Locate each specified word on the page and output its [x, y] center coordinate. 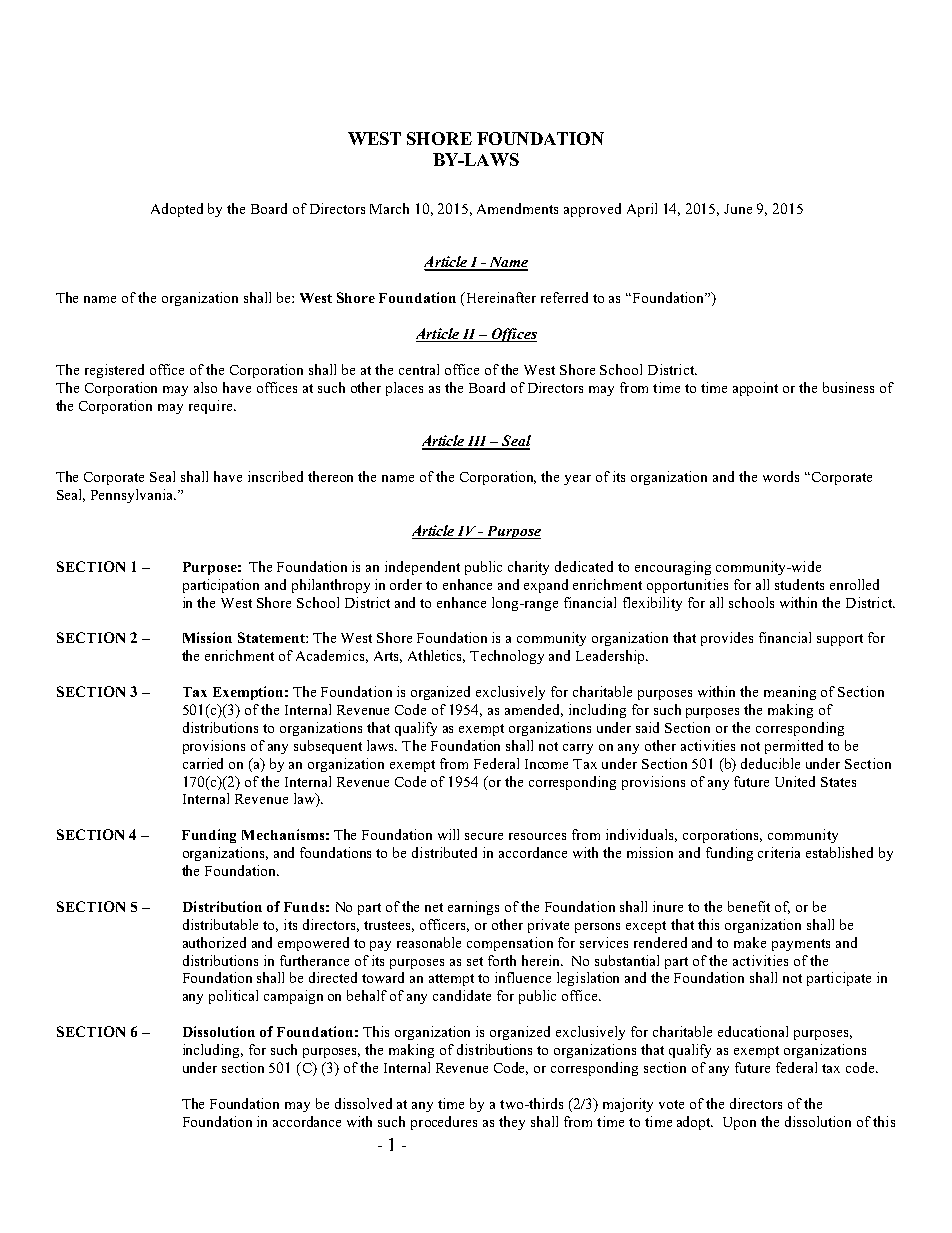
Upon [739, 1123]
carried [203, 763]
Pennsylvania [133, 496]
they [512, 1123]
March [389, 208]
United [795, 781]
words [781, 476]
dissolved [363, 1103]
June [738, 209]
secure [484, 836]
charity [528, 568]
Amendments [517, 208]
